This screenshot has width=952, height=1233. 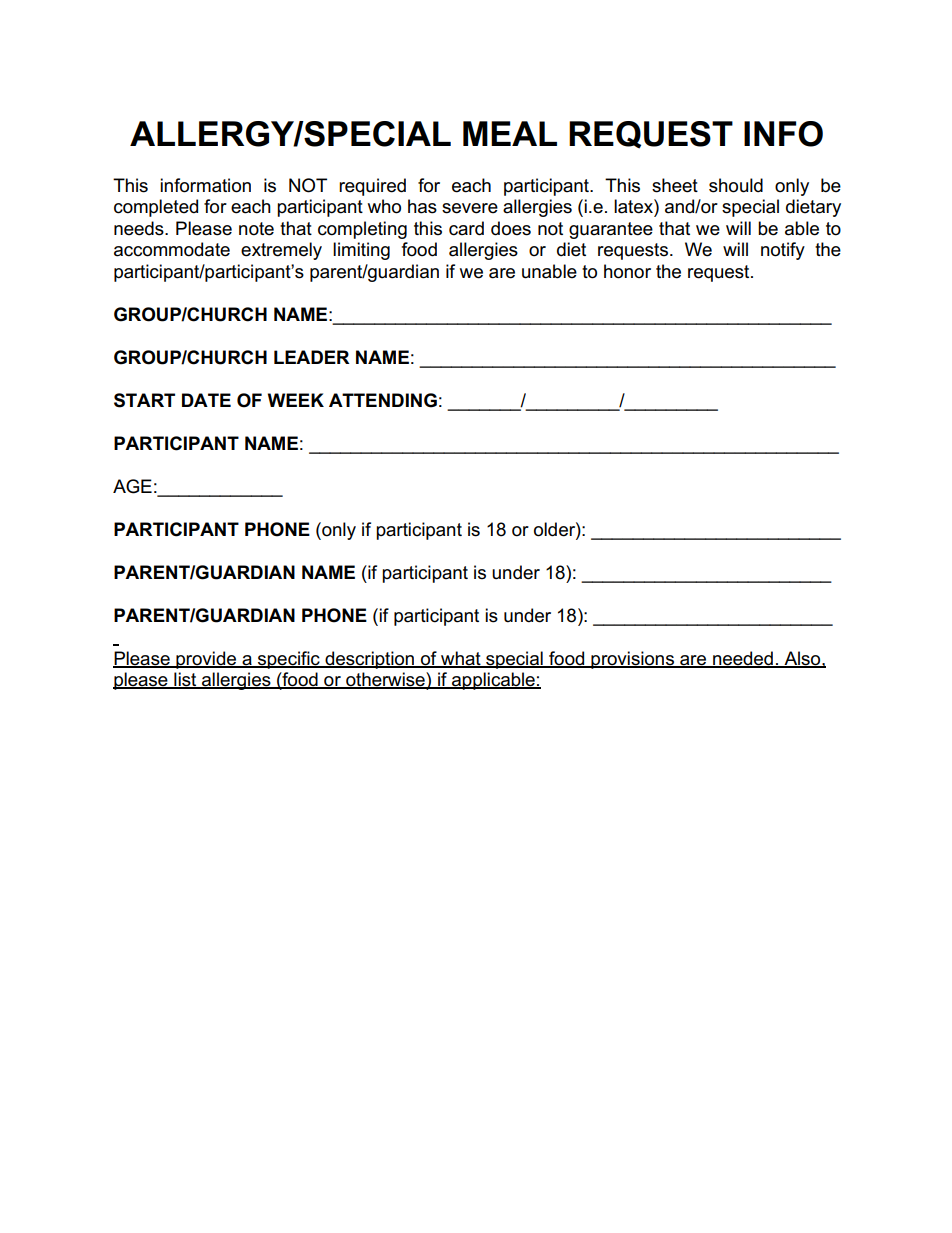 What do you see at coordinates (510, 133) in the screenshot?
I see `MEAL` at bounding box center [510, 133].
